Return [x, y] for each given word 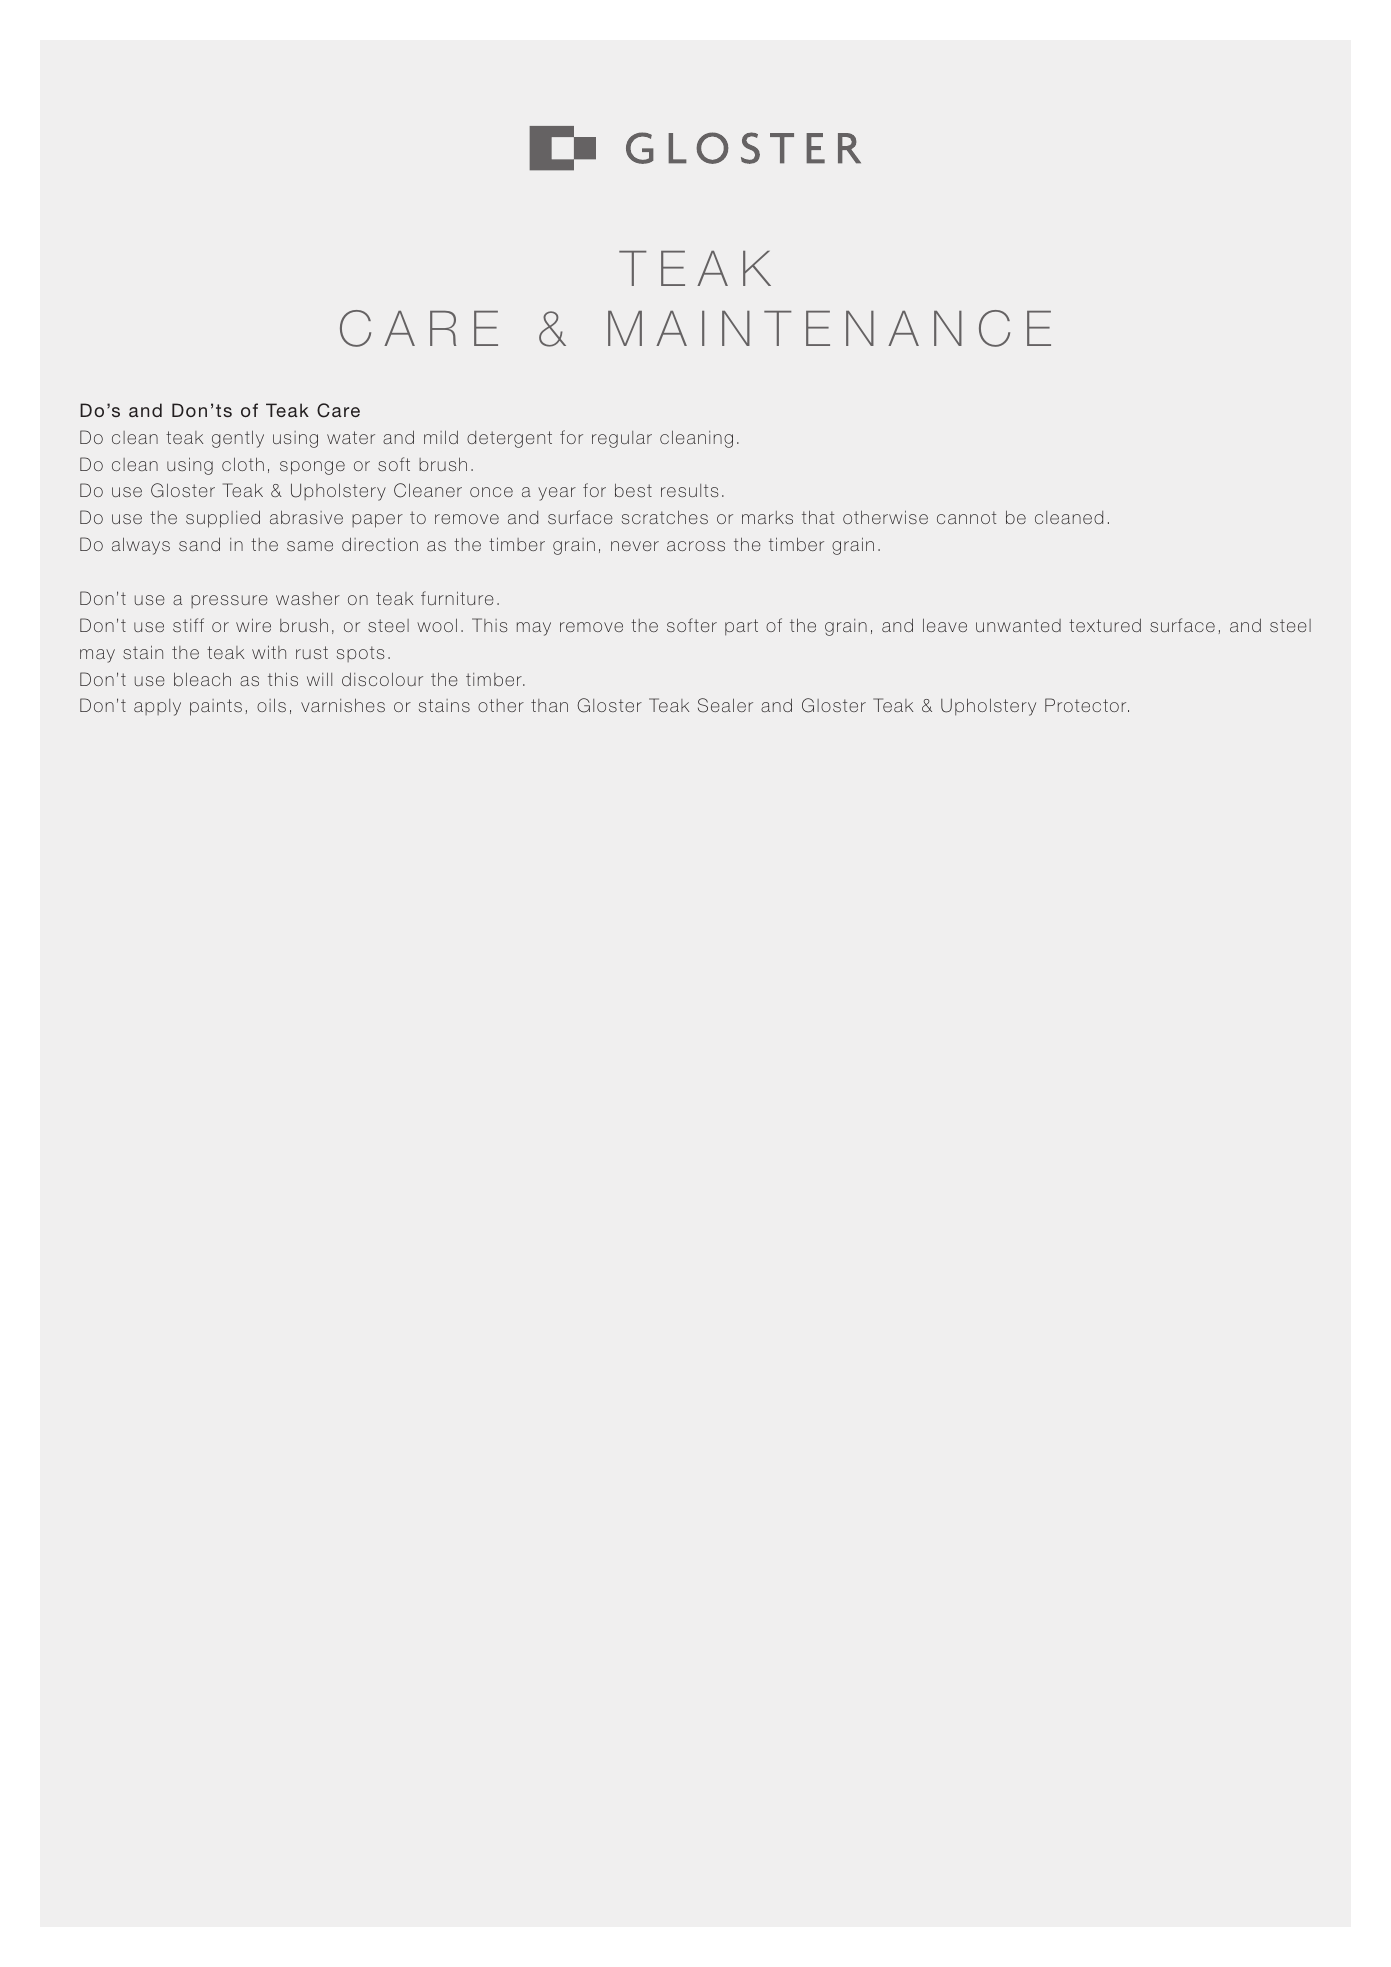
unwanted [1018, 625]
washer [308, 598]
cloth [243, 464]
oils [271, 705]
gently [238, 439]
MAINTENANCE [829, 328]
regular [622, 439]
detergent [509, 439]
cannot [966, 517]
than [549, 705]
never [635, 546]
